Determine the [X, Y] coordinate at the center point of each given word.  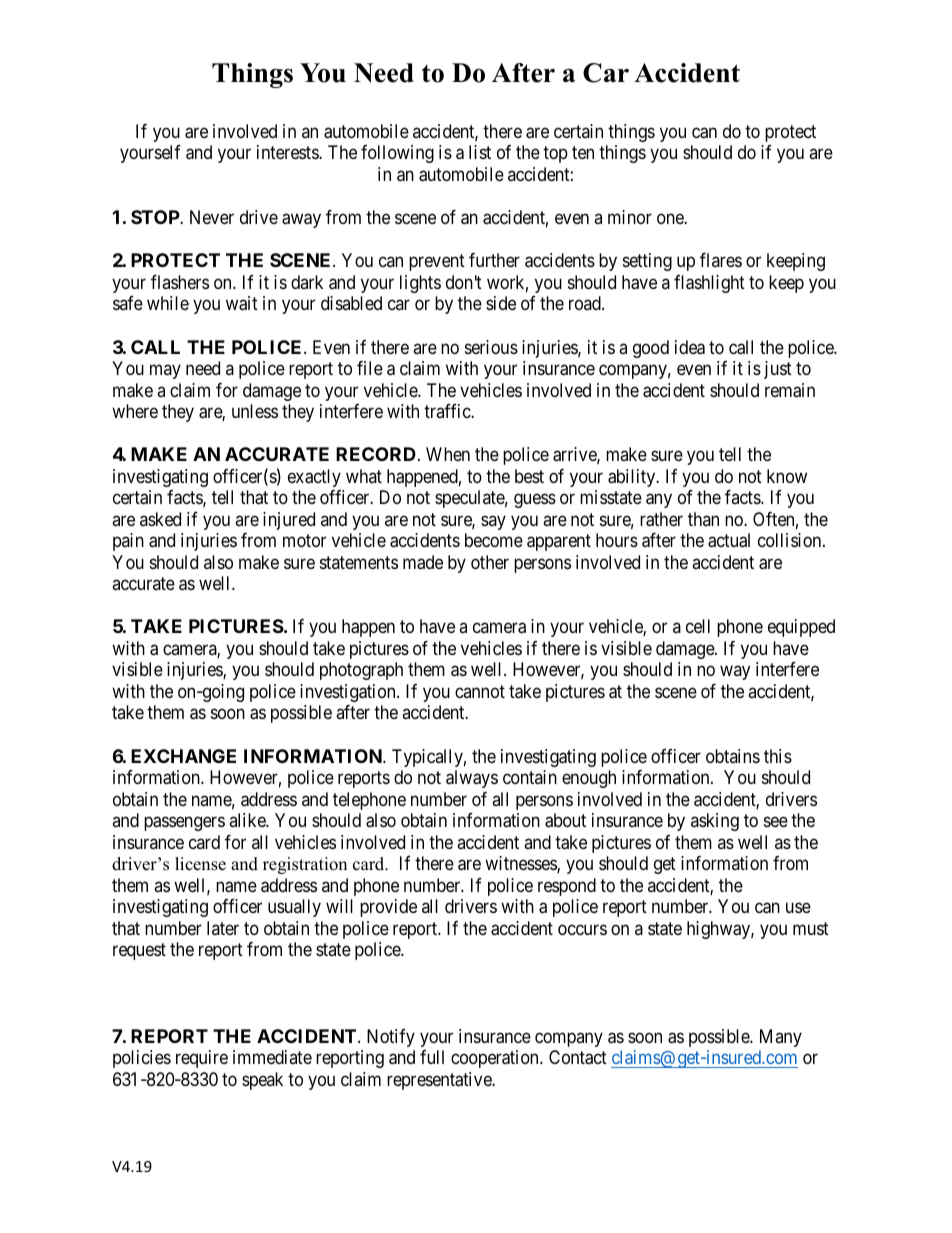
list [480, 152]
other [490, 562]
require [202, 1059]
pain [128, 542]
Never [212, 217]
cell [698, 626]
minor [630, 217]
